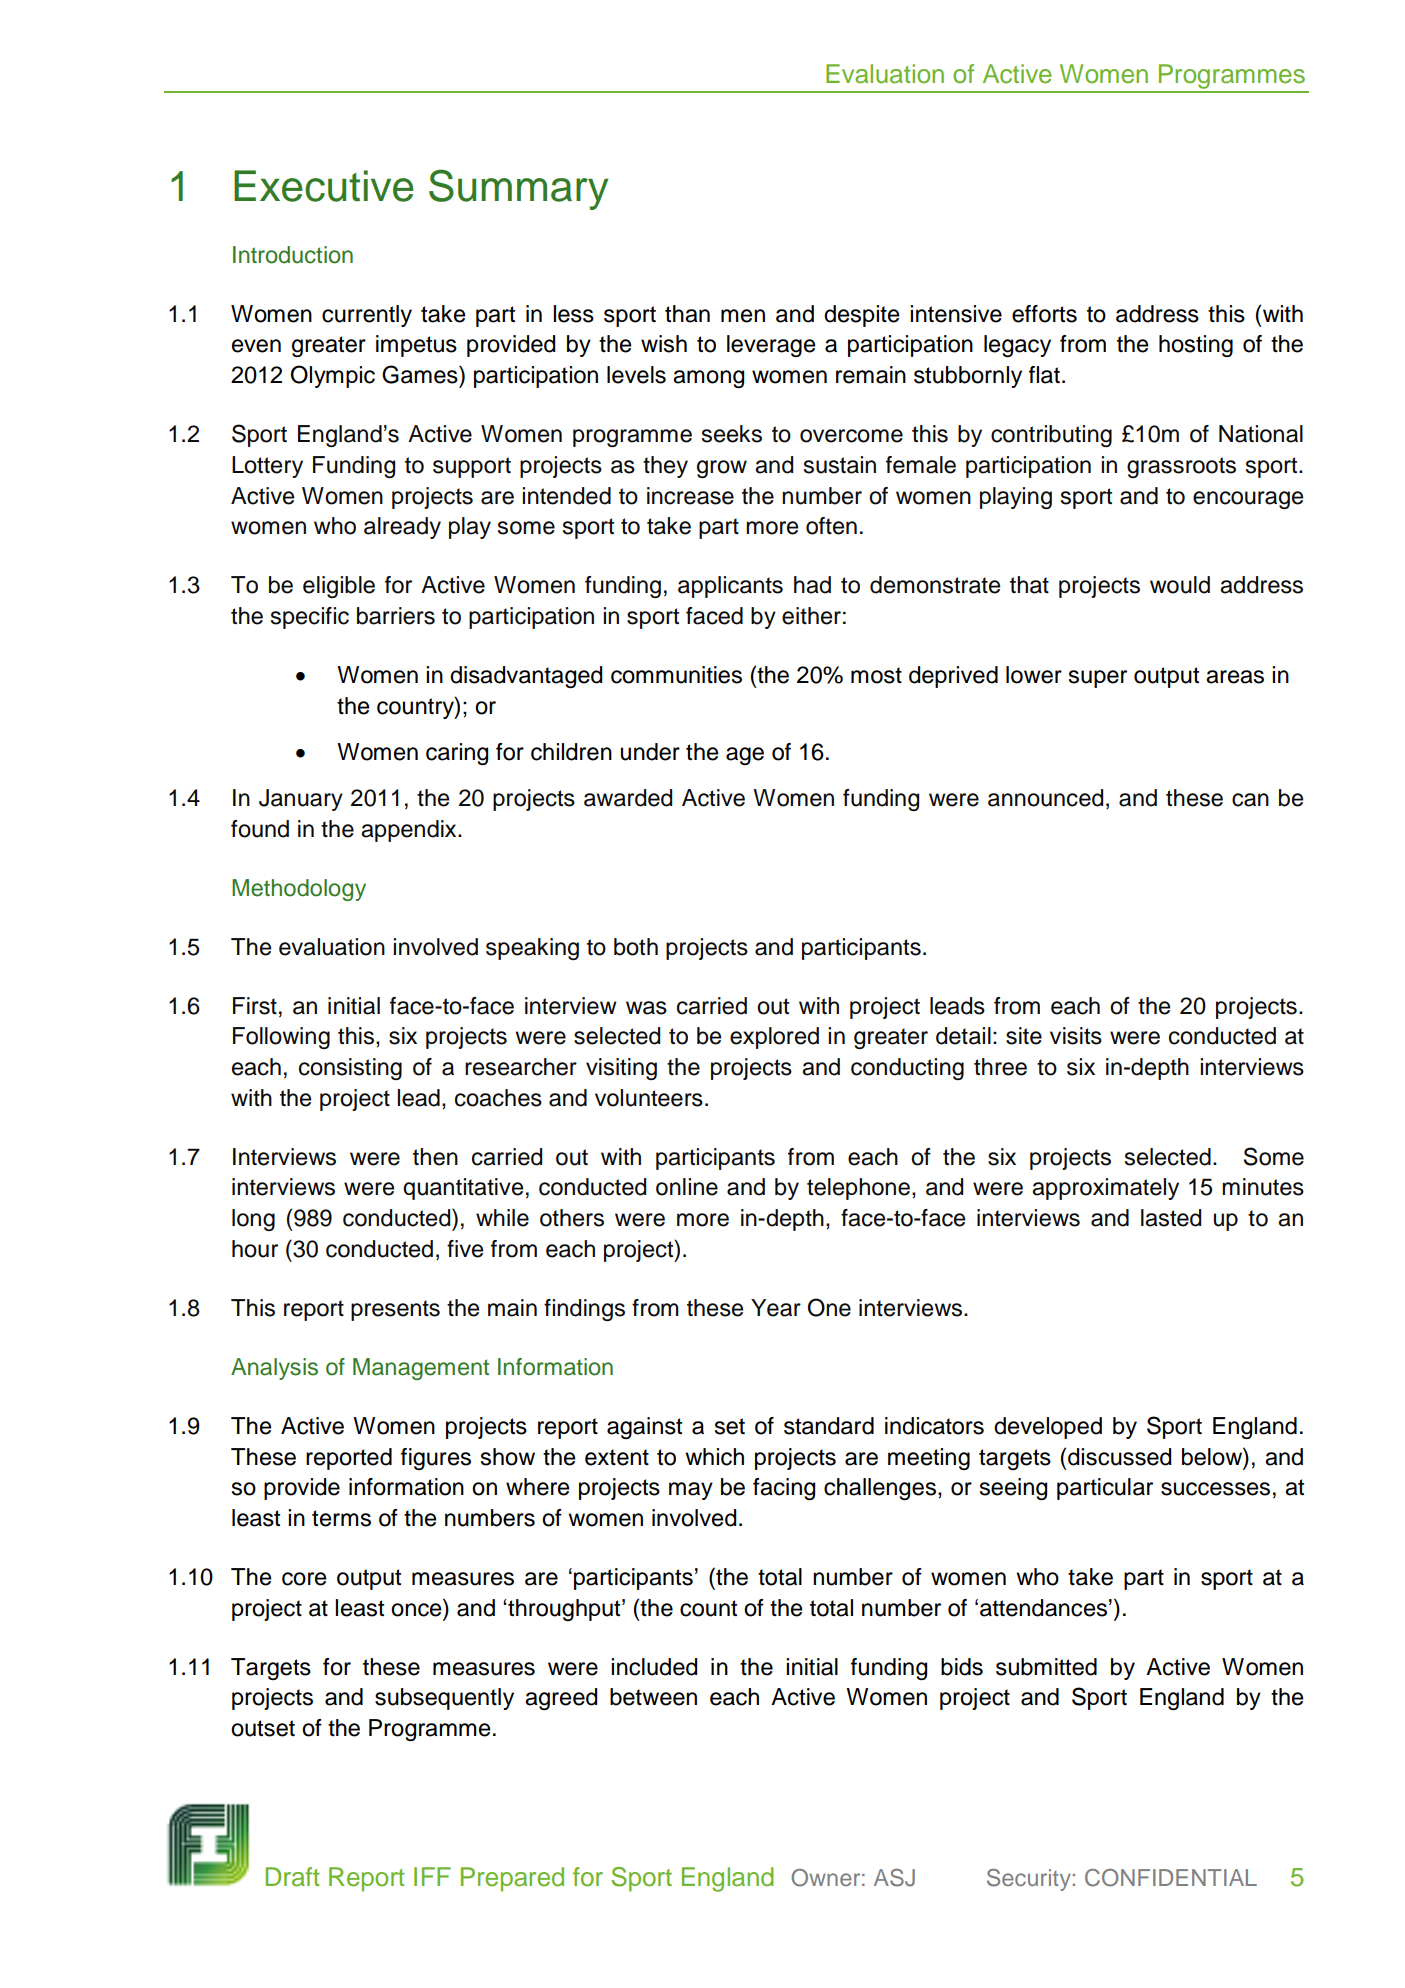 The width and height of the document is (1405, 1988). I want to click on lasted, so click(1171, 1218).
